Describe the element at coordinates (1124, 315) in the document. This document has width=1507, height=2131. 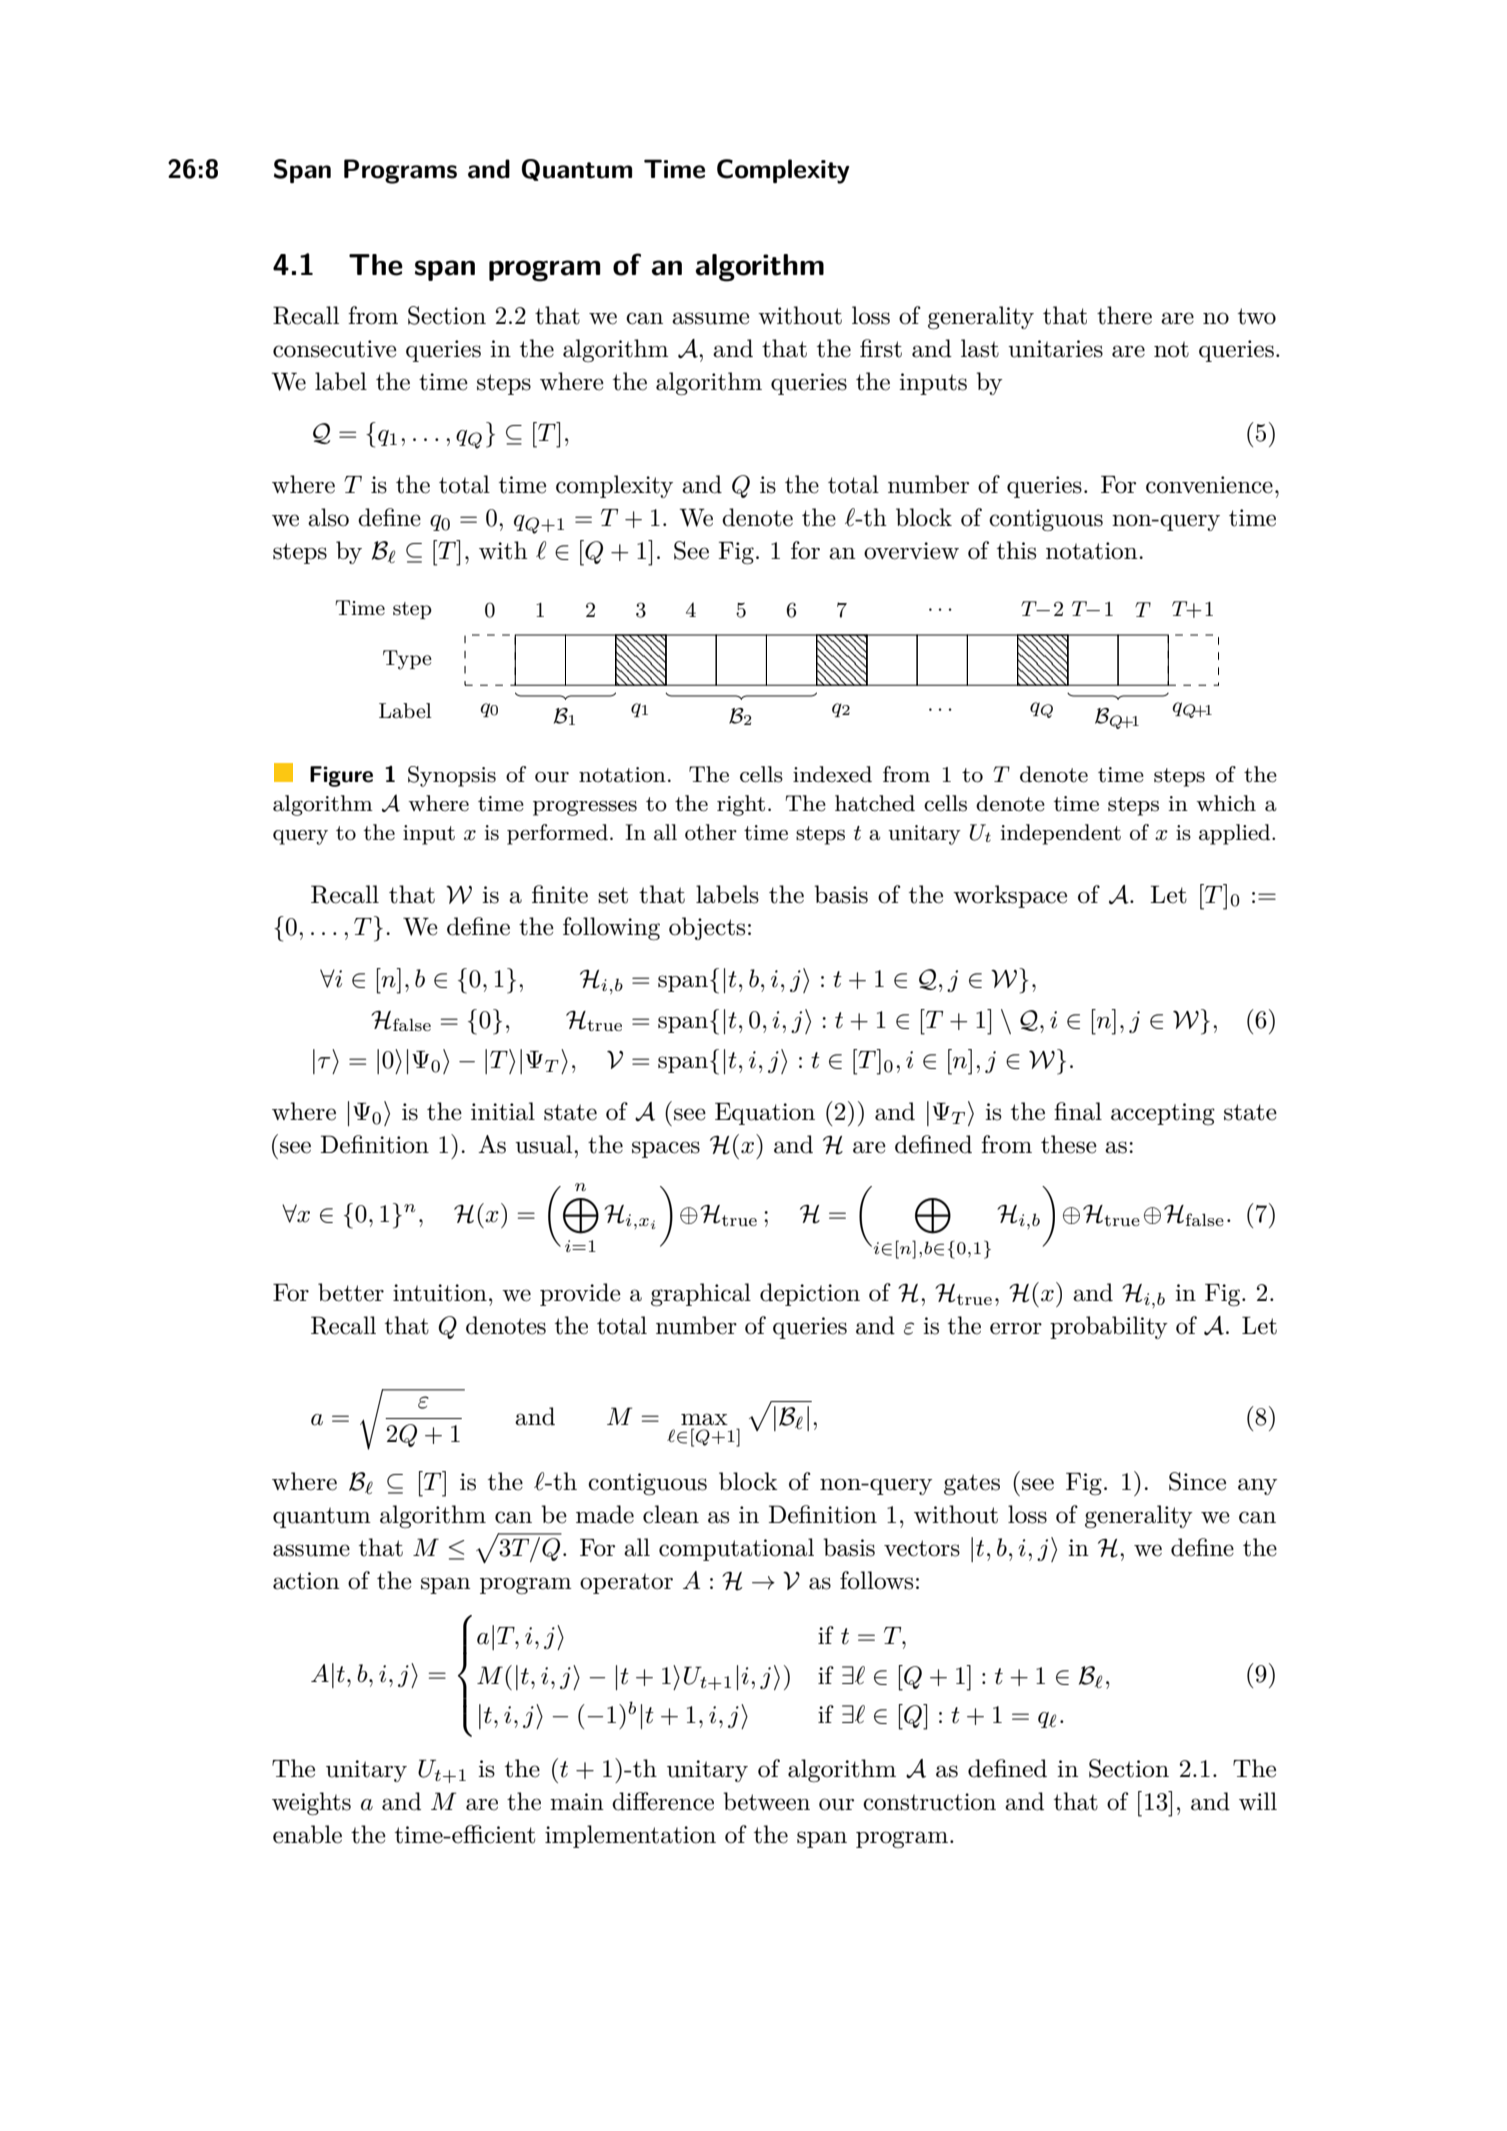
I see `there` at that location.
